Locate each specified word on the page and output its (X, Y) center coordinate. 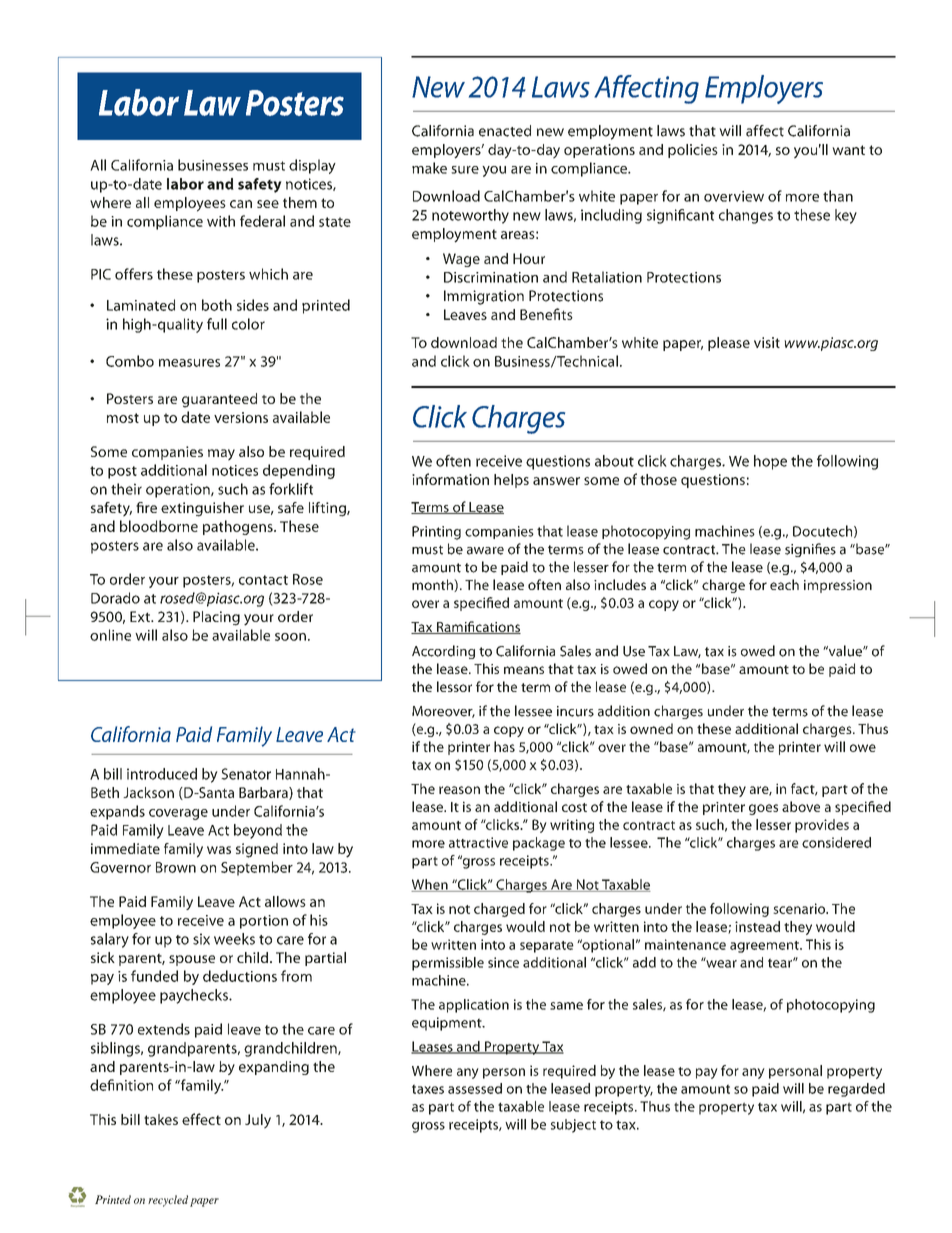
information (450, 479)
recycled (168, 1201)
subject (573, 1126)
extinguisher (202, 509)
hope (770, 462)
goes (763, 809)
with (221, 221)
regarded (856, 1090)
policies (693, 151)
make (429, 168)
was (219, 850)
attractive (478, 842)
